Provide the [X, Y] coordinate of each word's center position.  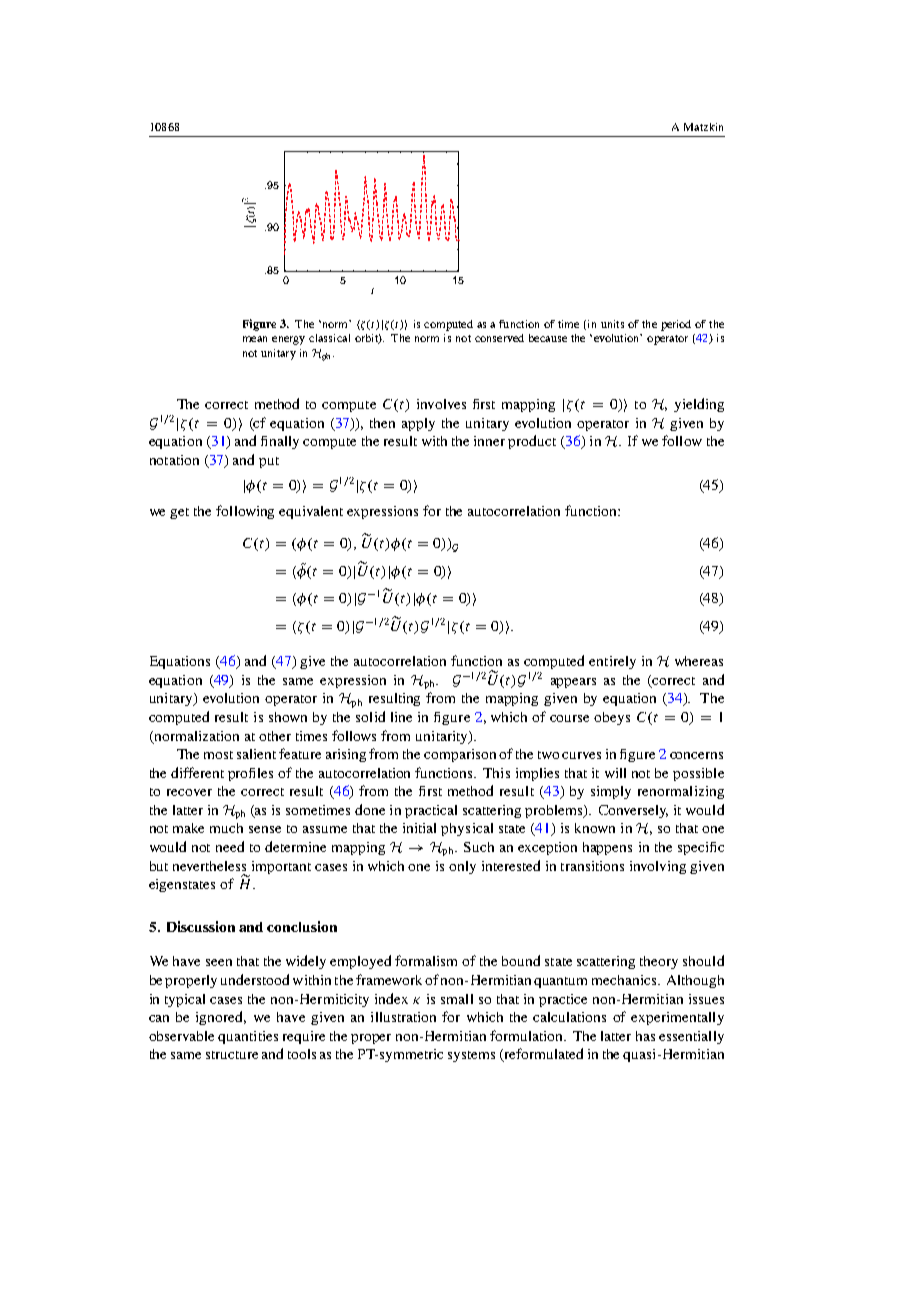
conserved [499, 338]
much [226, 828]
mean [255, 339]
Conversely [633, 811]
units [612, 324]
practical [431, 811]
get [179, 513]
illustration [403, 1017]
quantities [248, 1037]
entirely [612, 662]
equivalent [311, 512]
